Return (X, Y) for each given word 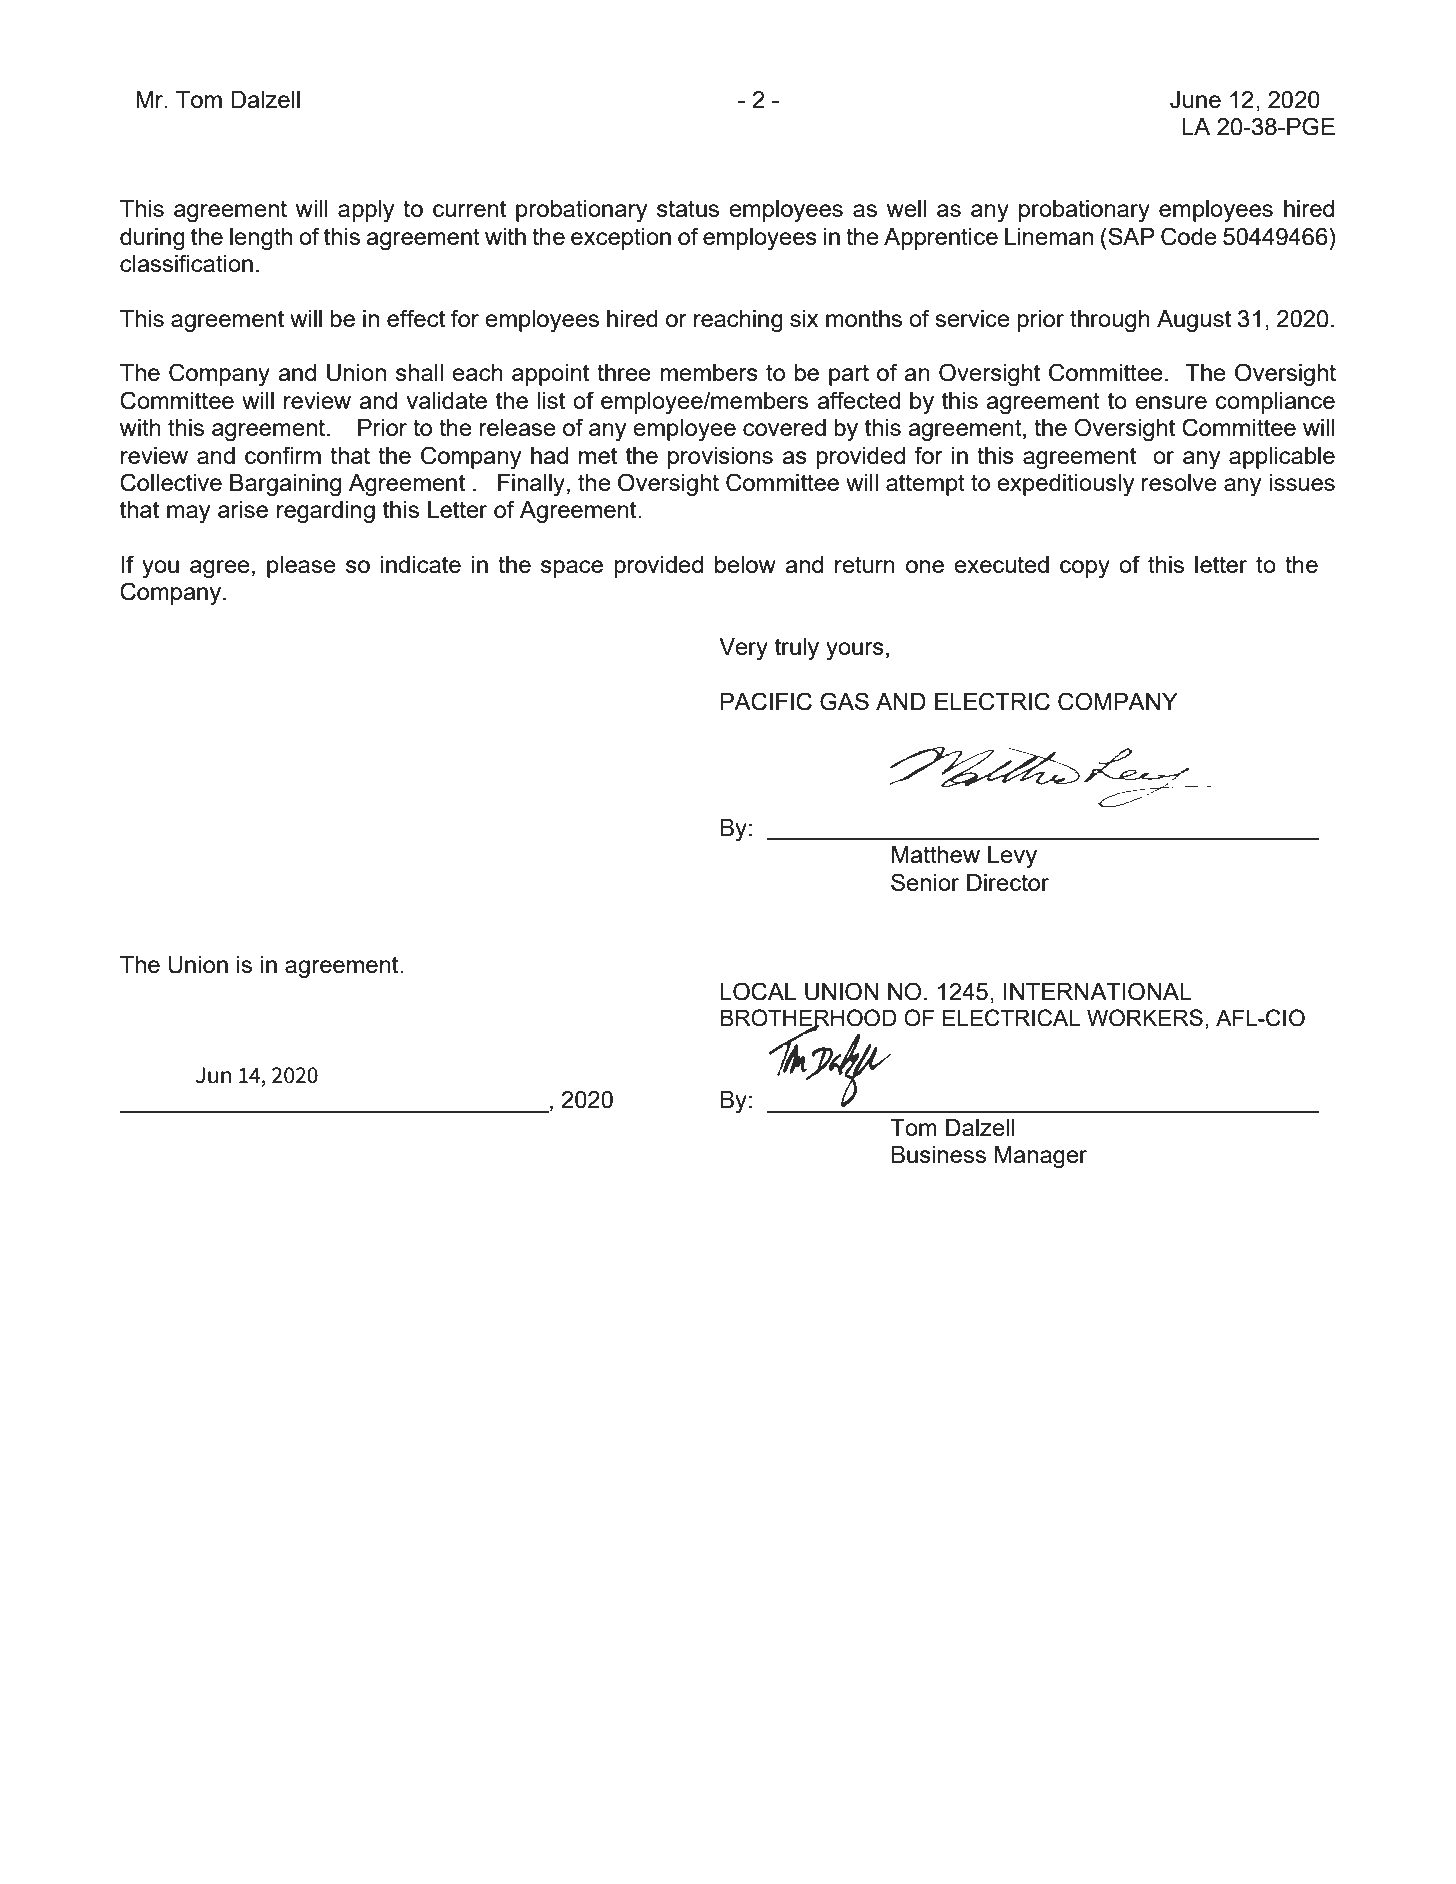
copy (1085, 569)
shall (419, 372)
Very (743, 649)
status (688, 208)
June (1195, 100)
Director (1008, 882)
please (301, 567)
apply (366, 211)
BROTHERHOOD (809, 1019)
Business (939, 1154)
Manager (1041, 1157)
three (624, 372)
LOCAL (758, 991)
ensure (1171, 402)
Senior (925, 882)
